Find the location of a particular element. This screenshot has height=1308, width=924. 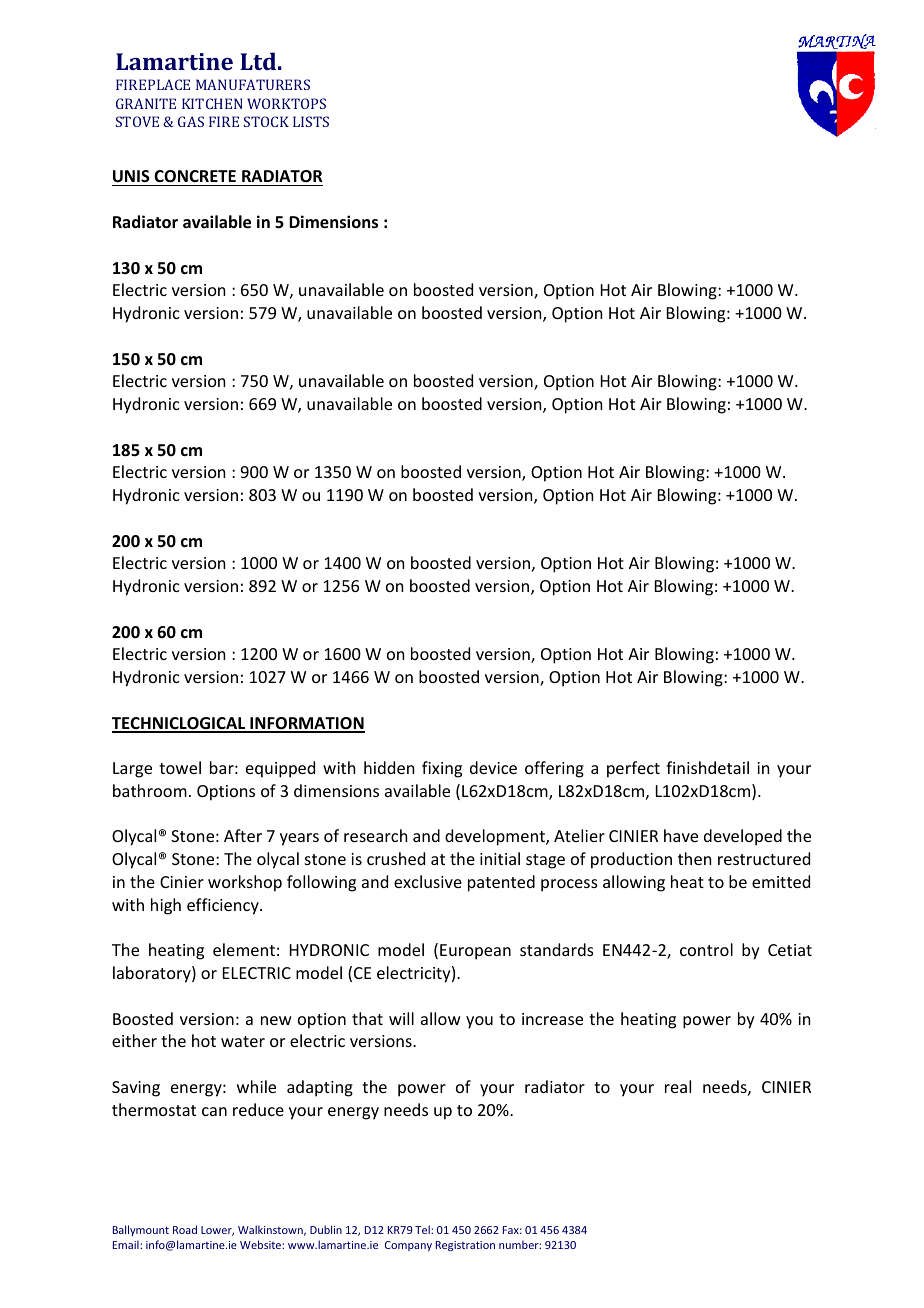

bathroom is located at coordinates (150, 790).
